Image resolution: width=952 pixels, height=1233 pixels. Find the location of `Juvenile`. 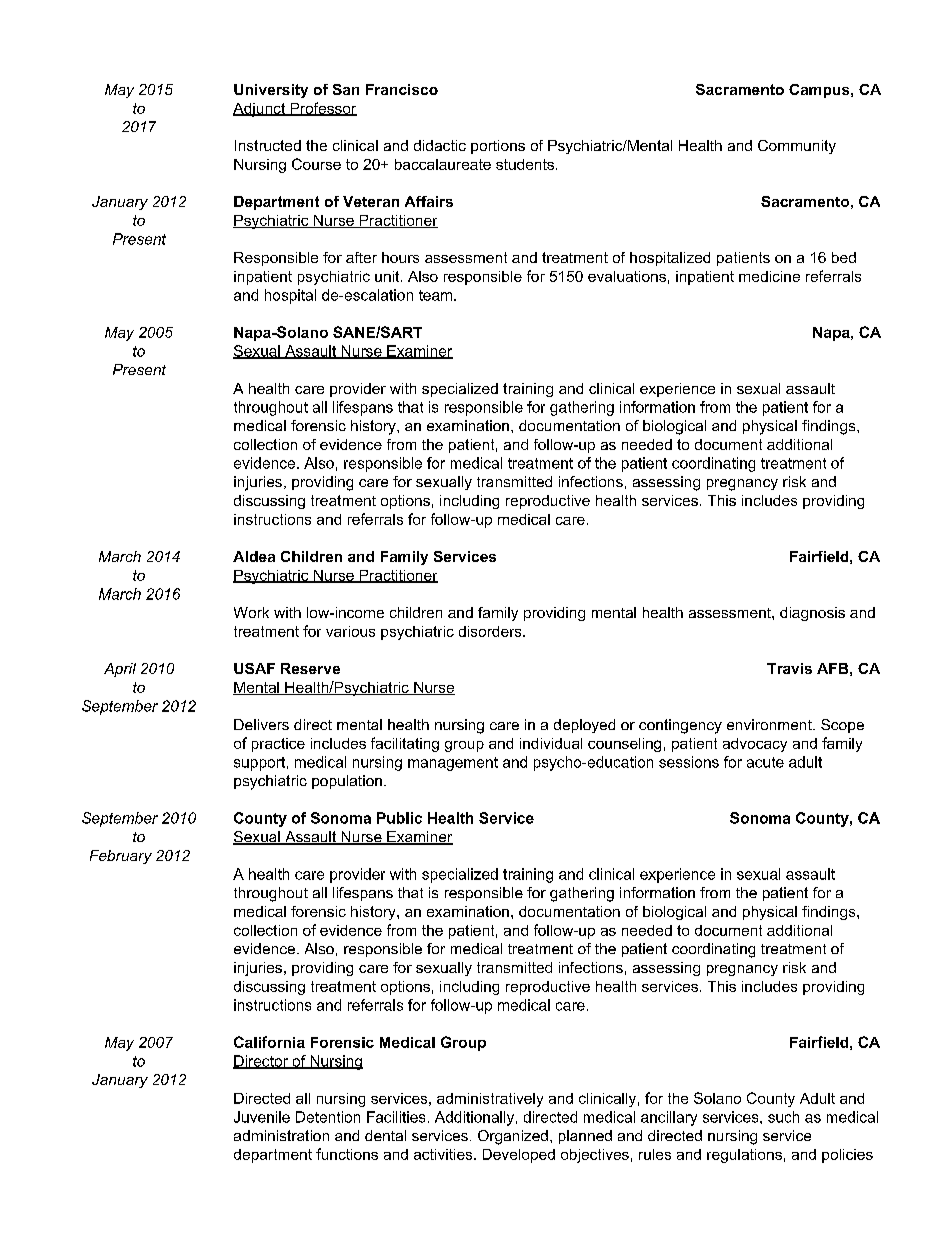

Juvenile is located at coordinates (262, 1117).
